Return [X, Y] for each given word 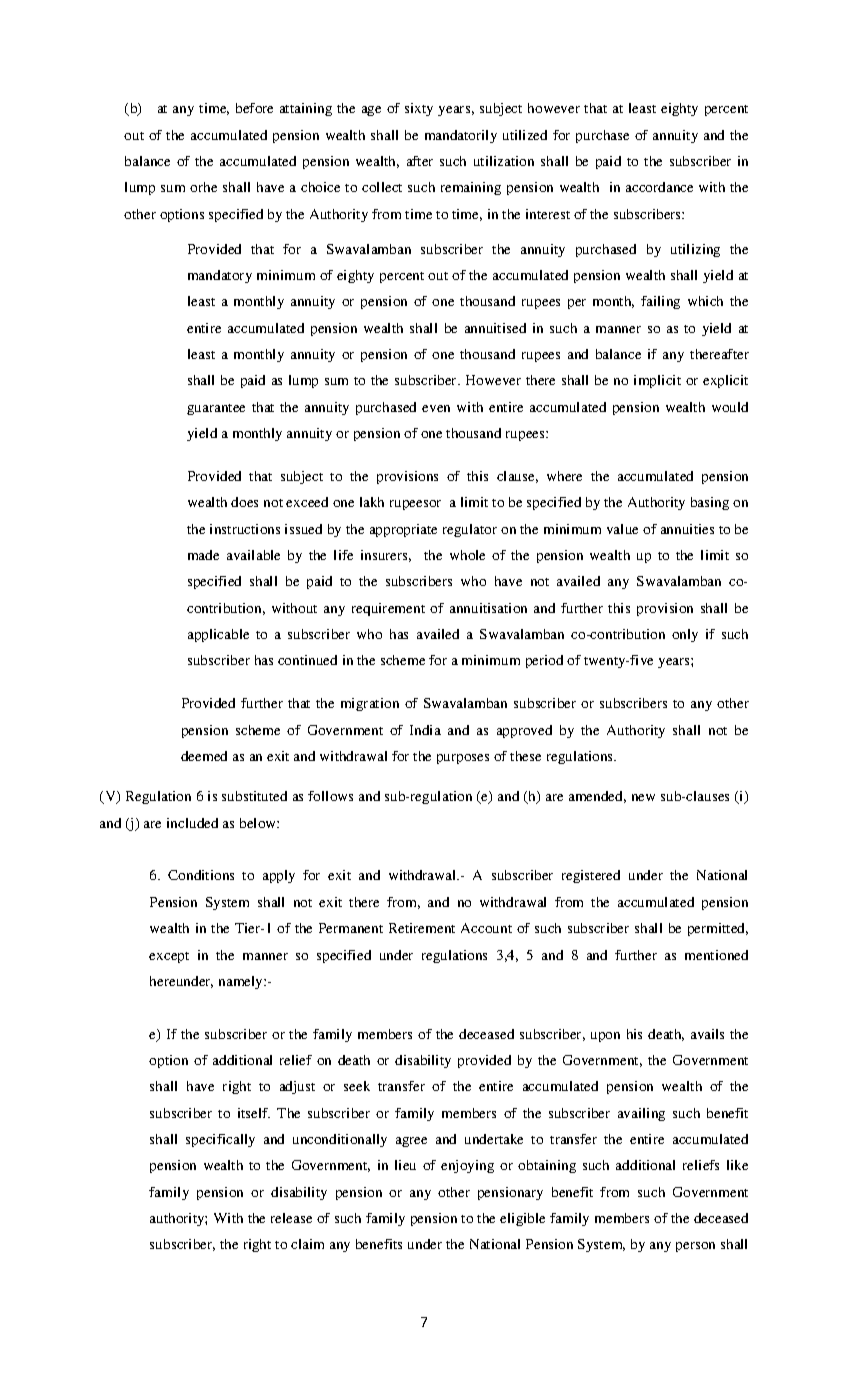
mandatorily [461, 136]
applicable [218, 635]
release [291, 1218]
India [425, 730]
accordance [659, 187]
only [685, 635]
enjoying [467, 1166]
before [254, 108]
